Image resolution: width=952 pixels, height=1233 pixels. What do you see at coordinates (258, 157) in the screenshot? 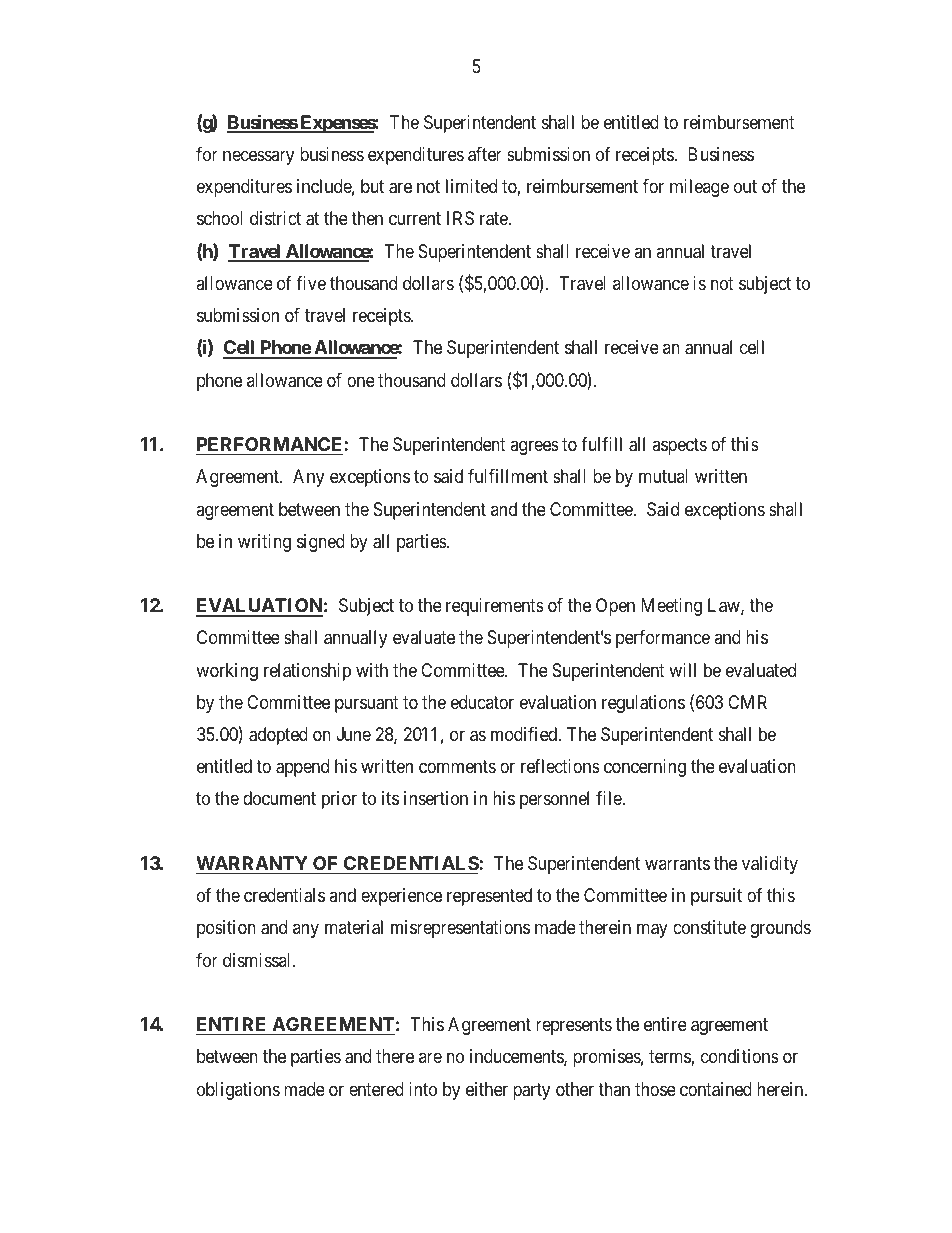
I see `necessary` at bounding box center [258, 157].
